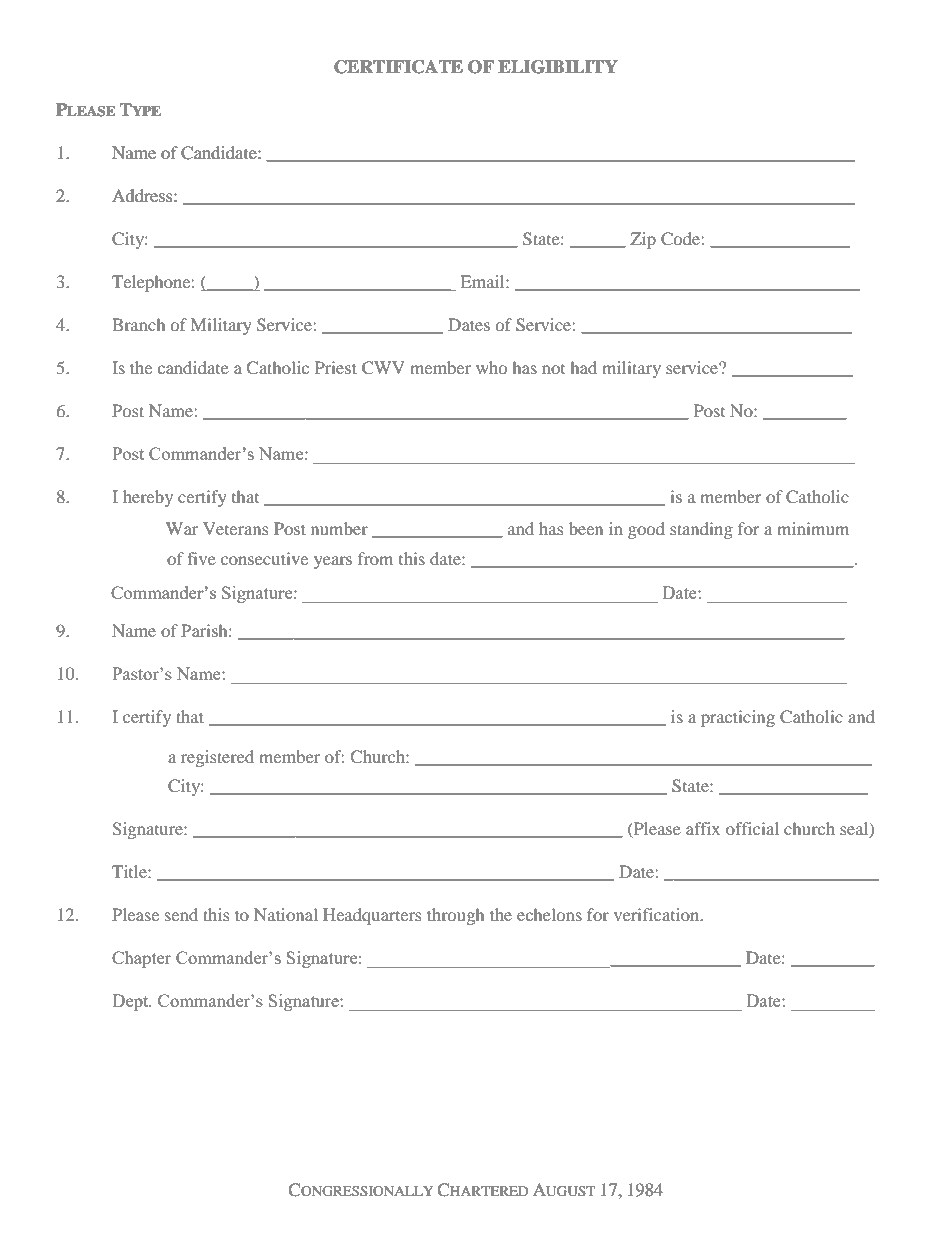 This document has width=952, height=1233. What do you see at coordinates (398, 67) in the document?
I see `CERTIFICATE` at bounding box center [398, 67].
